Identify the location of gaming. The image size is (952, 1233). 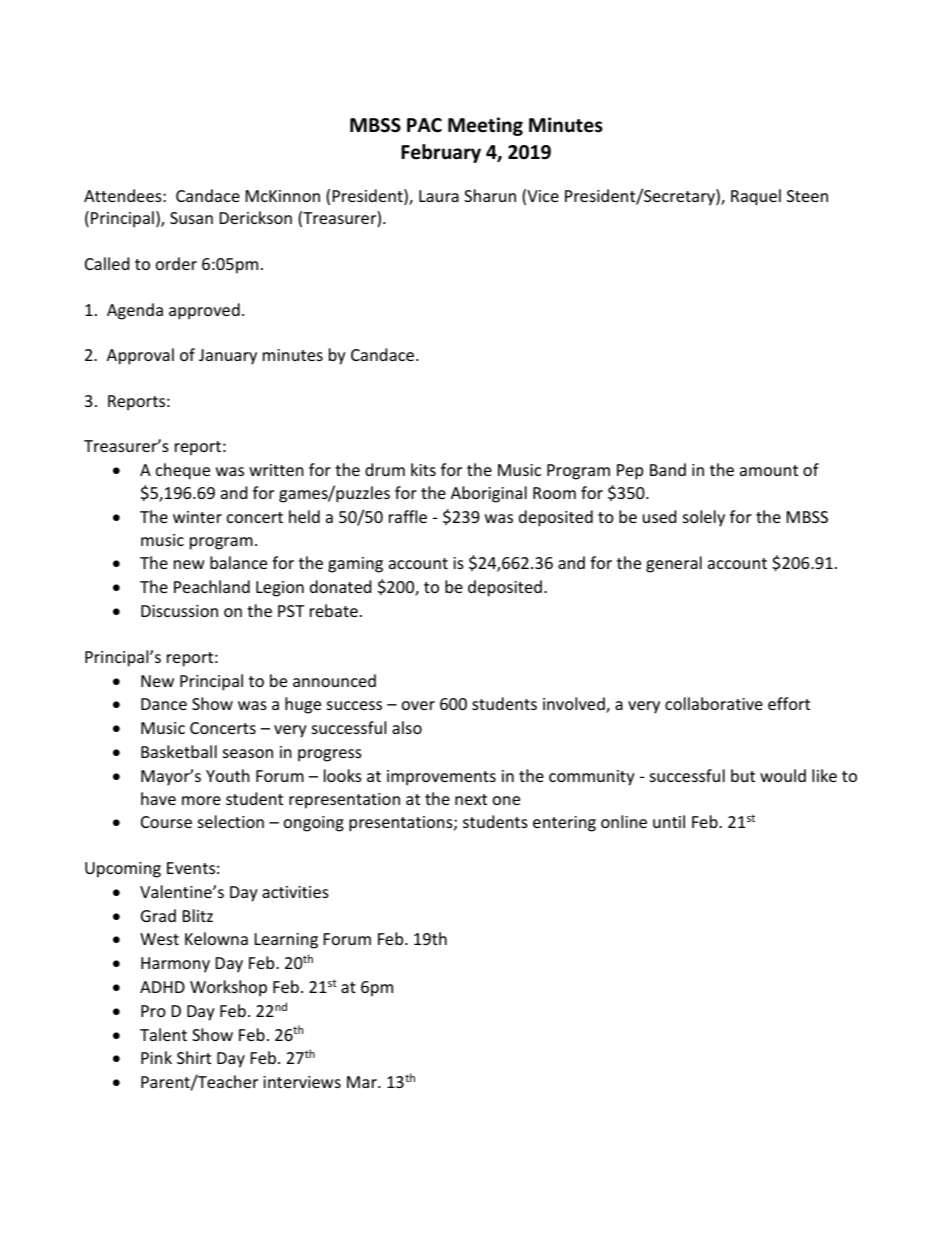
(355, 565).
